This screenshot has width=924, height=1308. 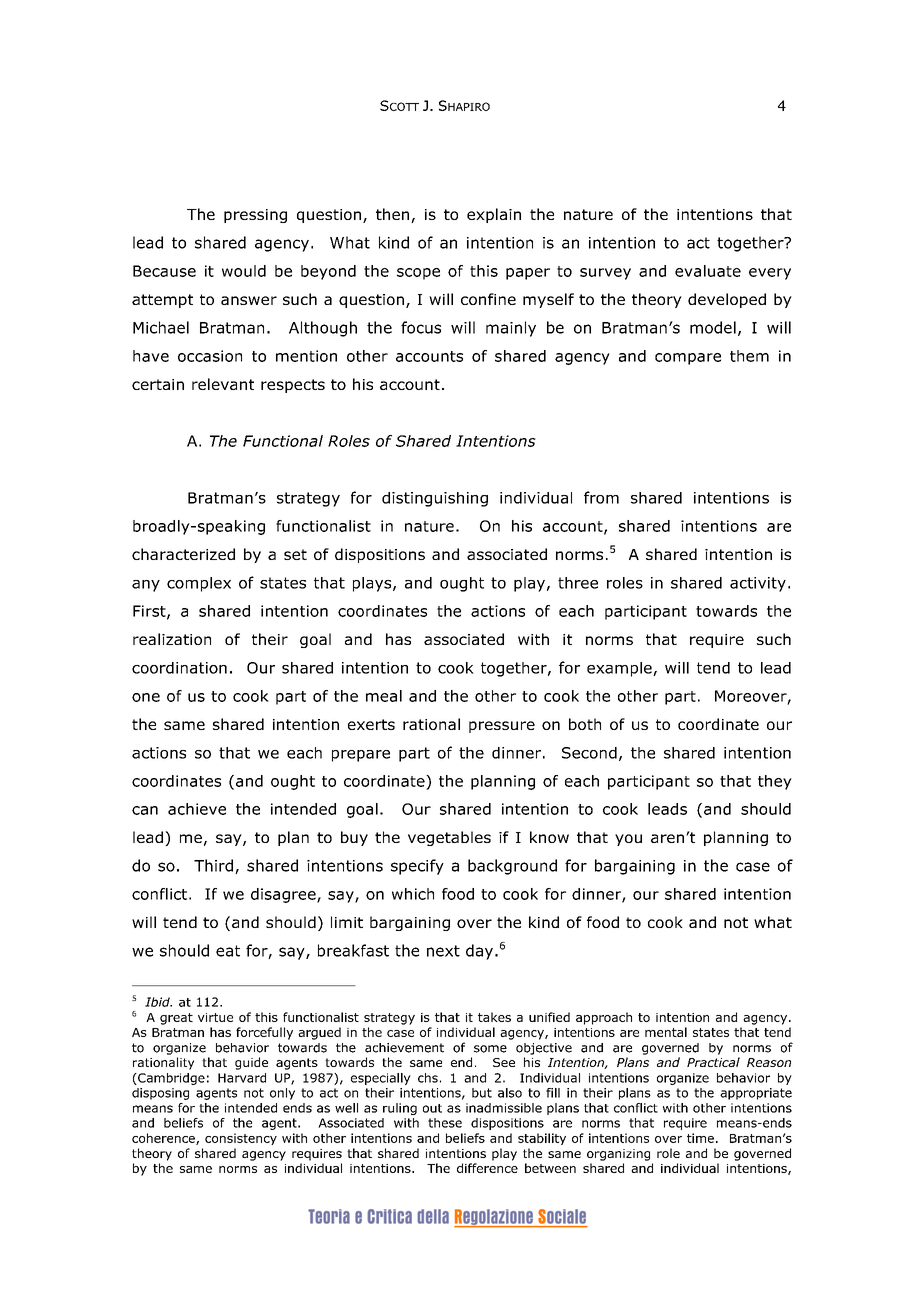 What do you see at coordinates (494, 215) in the screenshot?
I see `explain` at bounding box center [494, 215].
